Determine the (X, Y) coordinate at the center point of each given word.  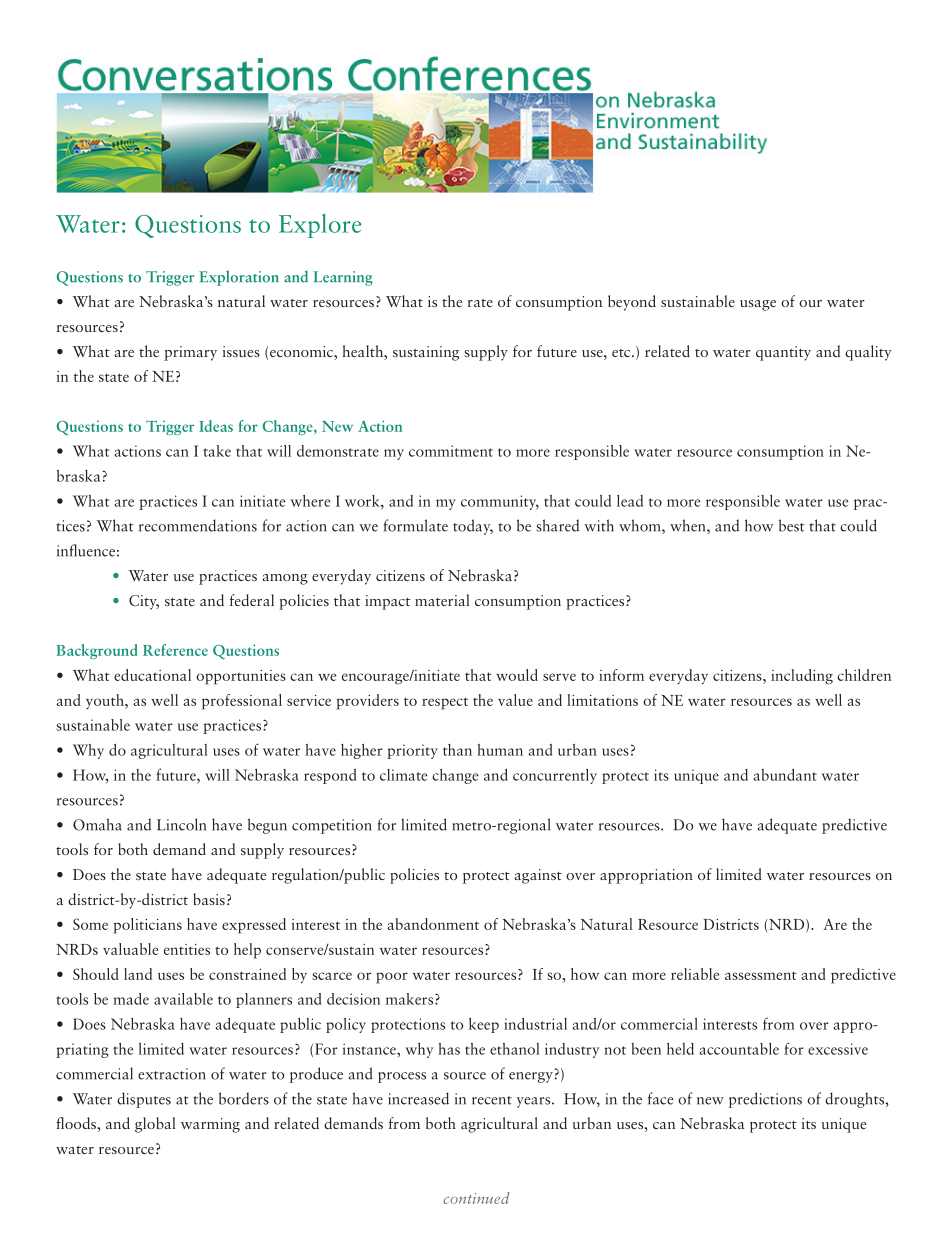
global (155, 1125)
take (217, 451)
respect (445, 703)
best (792, 525)
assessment (761, 975)
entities (187, 949)
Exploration (239, 278)
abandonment (433, 924)
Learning (343, 278)
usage (758, 305)
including (802, 677)
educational (152, 675)
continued (476, 1198)
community (500, 502)
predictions (765, 1100)
